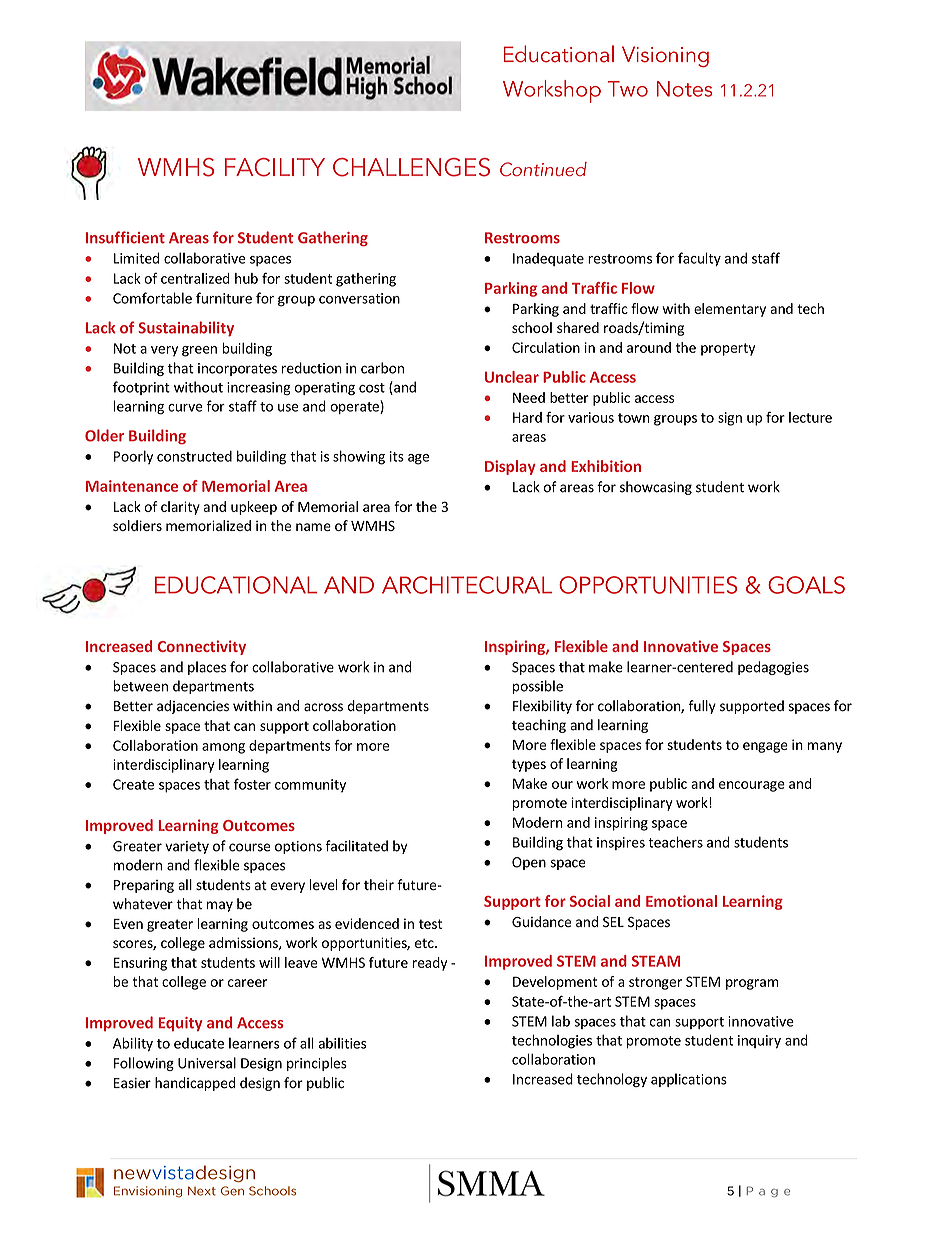  I want to click on FACILITY, so click(275, 167).
